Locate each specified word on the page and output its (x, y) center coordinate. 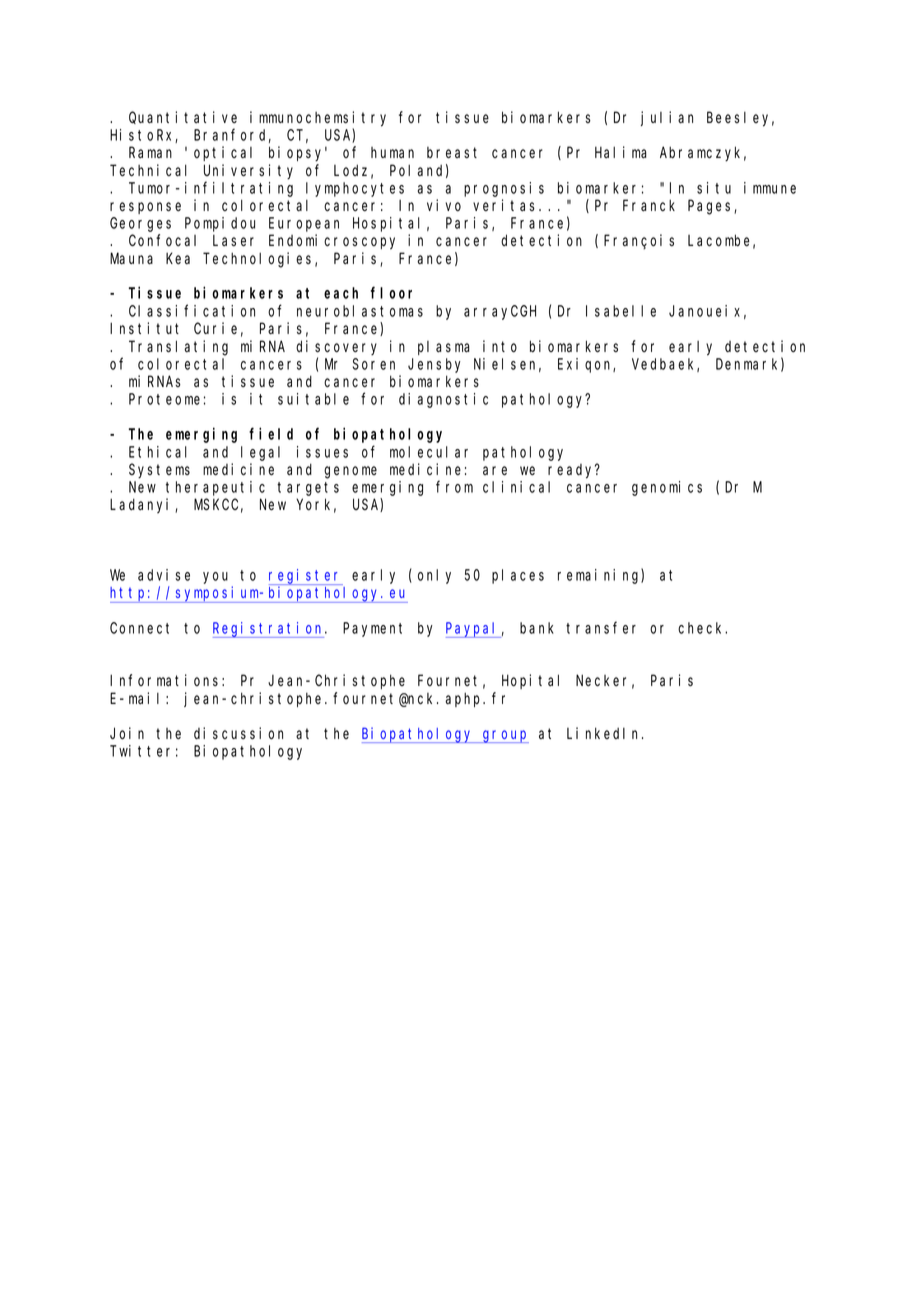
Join (127, 733)
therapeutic (215, 488)
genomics (667, 488)
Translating (178, 348)
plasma (444, 348)
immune (770, 188)
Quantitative (183, 117)
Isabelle (621, 311)
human (392, 152)
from (454, 487)
